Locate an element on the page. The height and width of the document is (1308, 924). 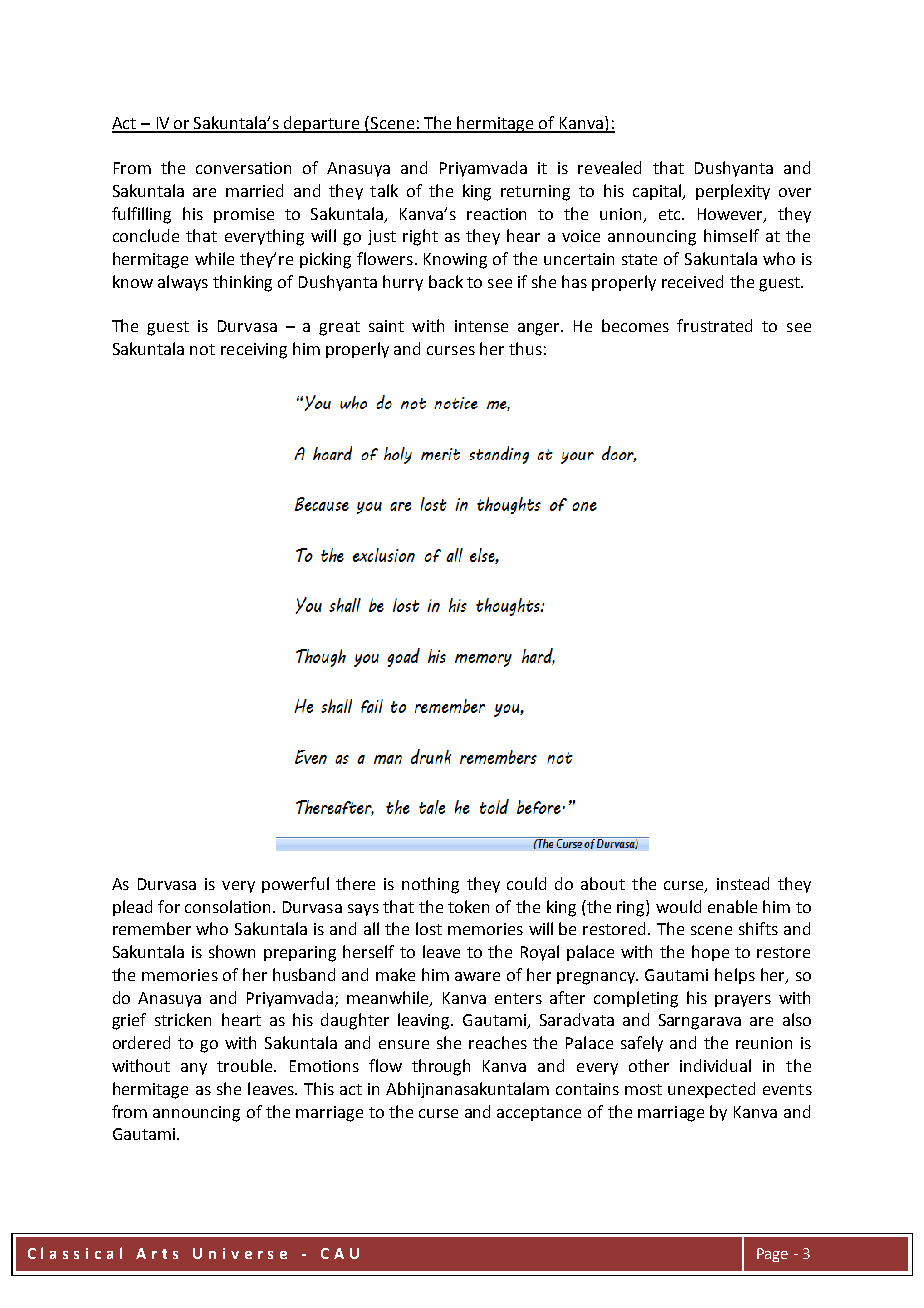
thus is located at coordinates (525, 348).
